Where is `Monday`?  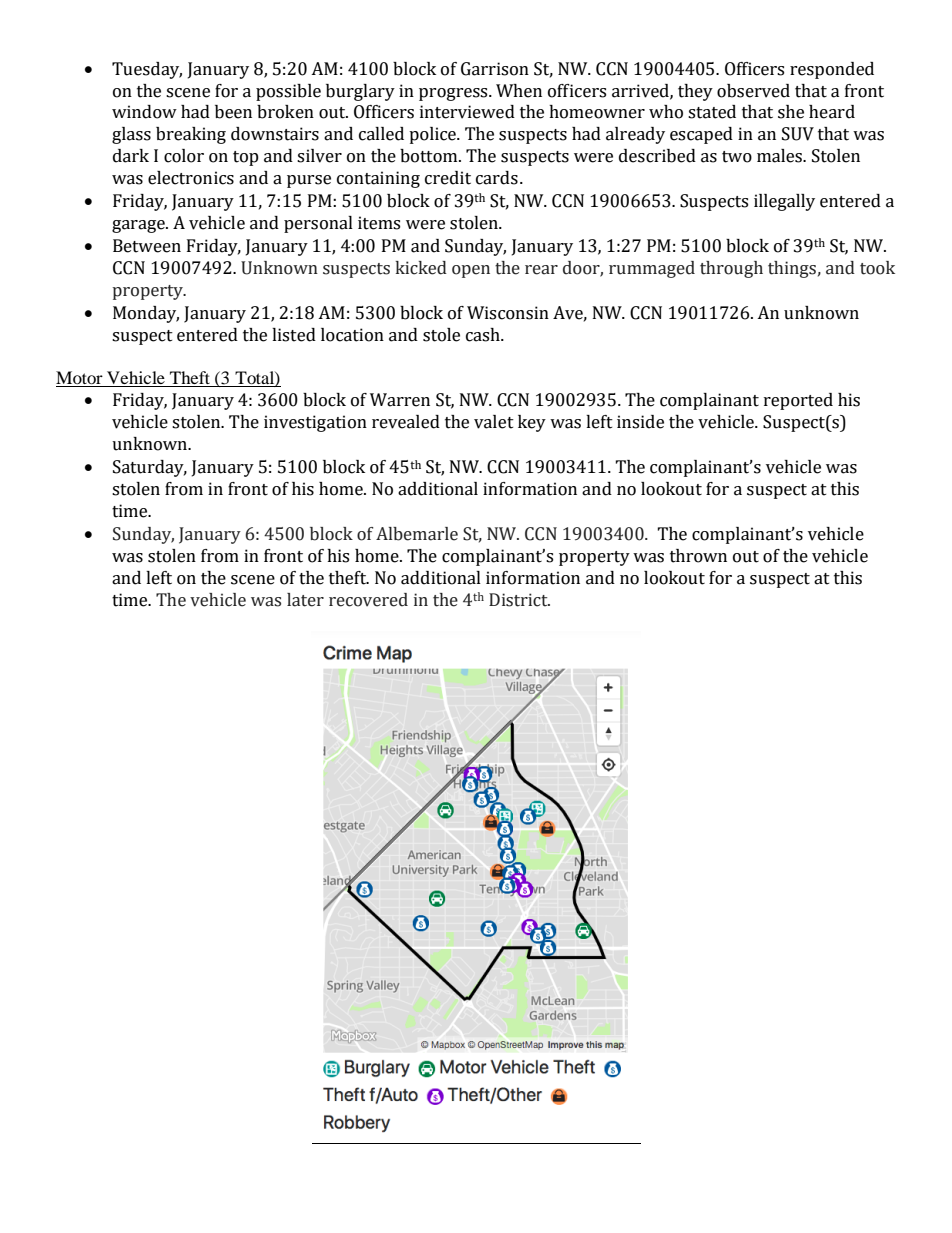
Monday is located at coordinates (146, 314).
